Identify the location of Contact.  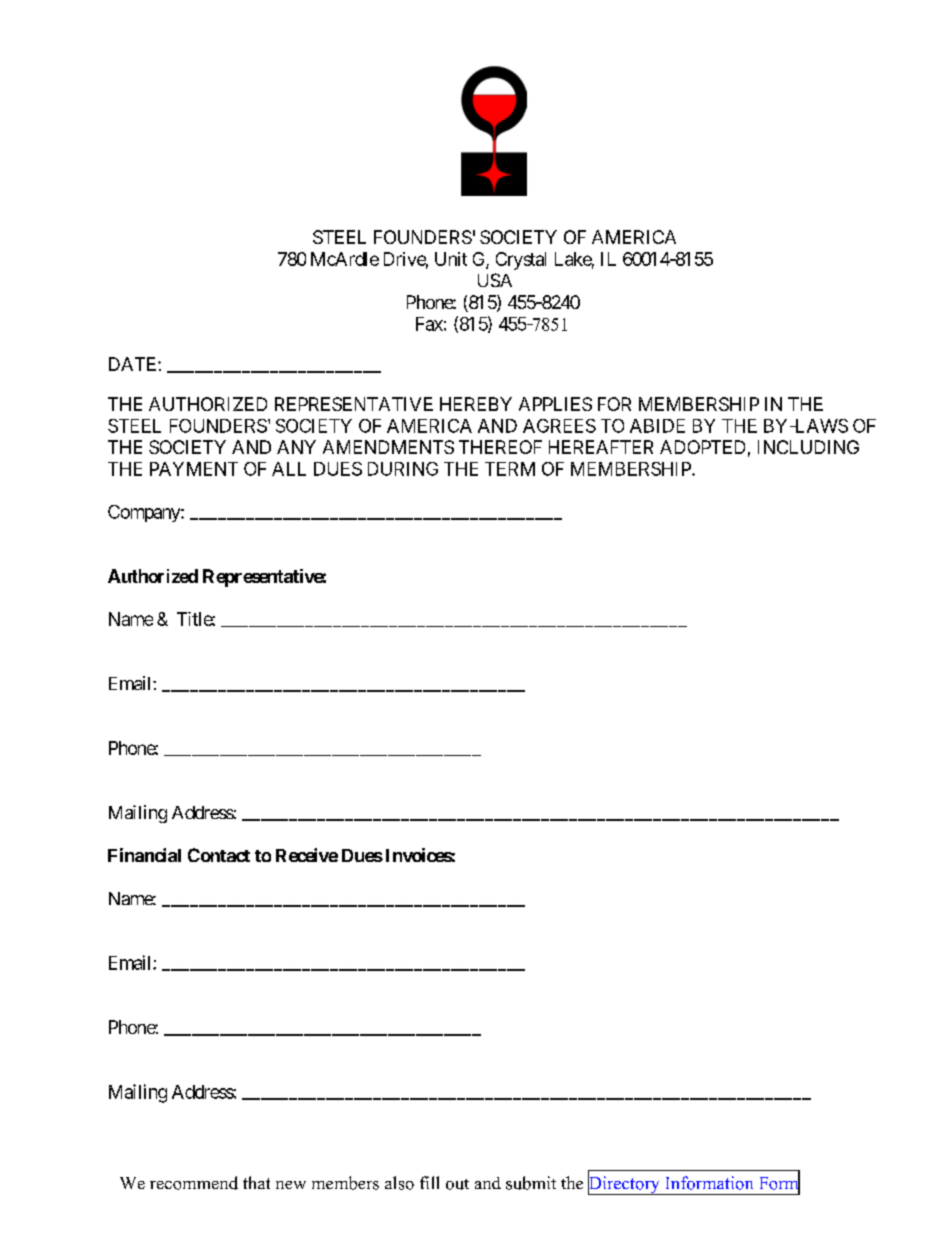
(219, 855).
